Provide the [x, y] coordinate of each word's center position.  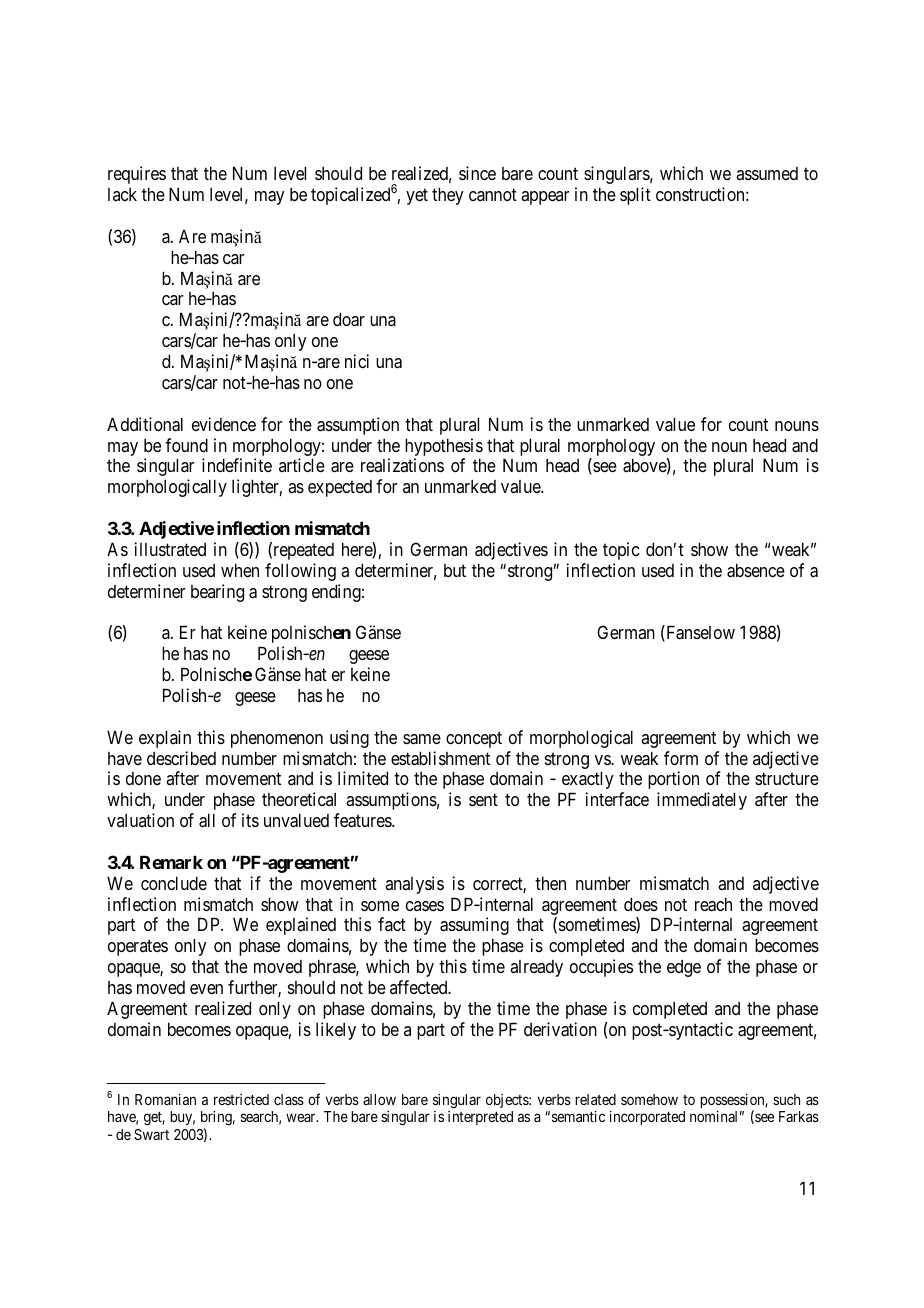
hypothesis [444, 447]
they [448, 196]
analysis [414, 885]
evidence [224, 424]
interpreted [480, 1118]
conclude [174, 883]
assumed [767, 173]
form [681, 758]
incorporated [647, 1117]
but [455, 570]
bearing [217, 593]
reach [713, 904]
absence [756, 570]
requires [137, 175]
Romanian [165, 1099]
